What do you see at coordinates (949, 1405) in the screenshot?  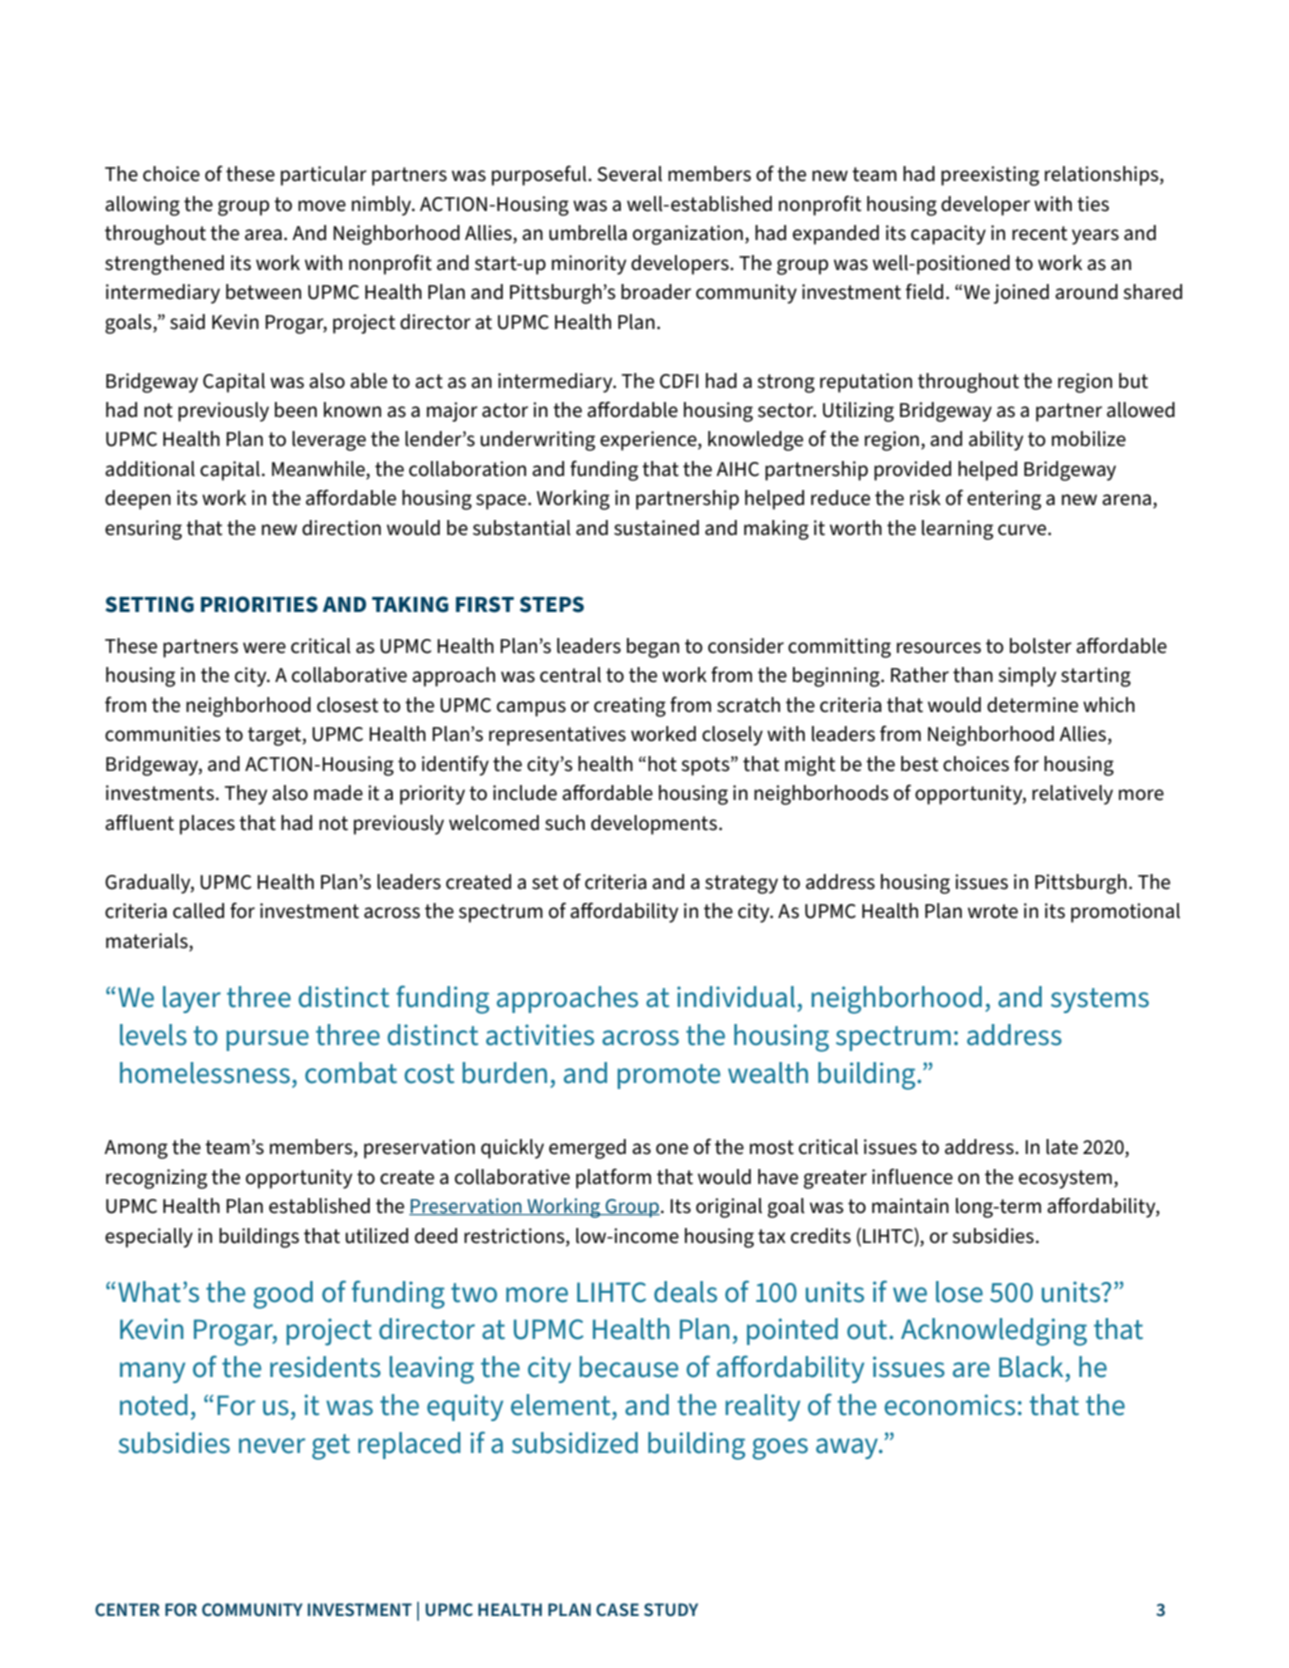 I see `economics` at bounding box center [949, 1405].
